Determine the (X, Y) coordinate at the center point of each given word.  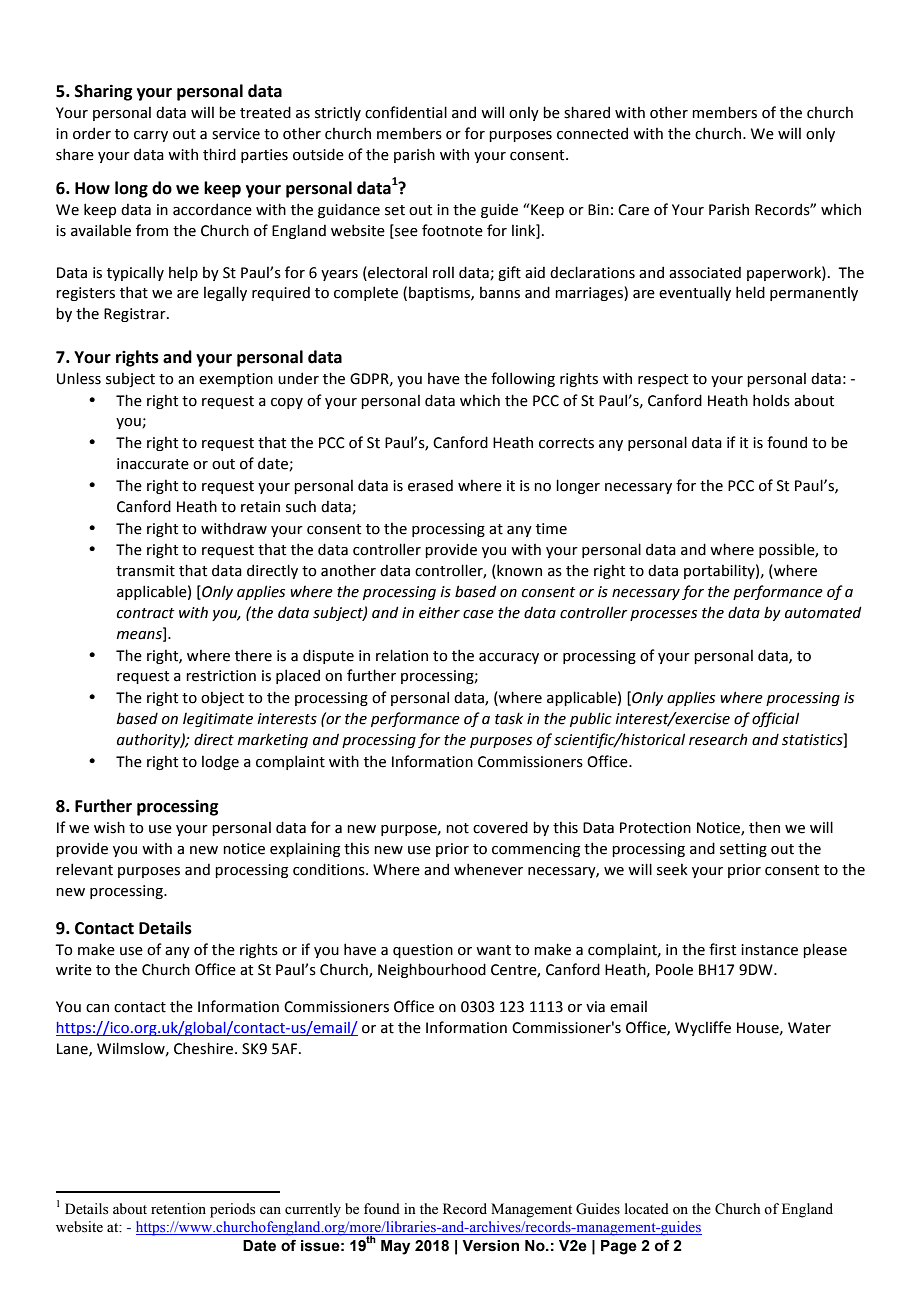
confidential (406, 112)
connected (592, 133)
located (647, 1209)
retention (178, 1209)
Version (490, 1246)
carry (151, 136)
